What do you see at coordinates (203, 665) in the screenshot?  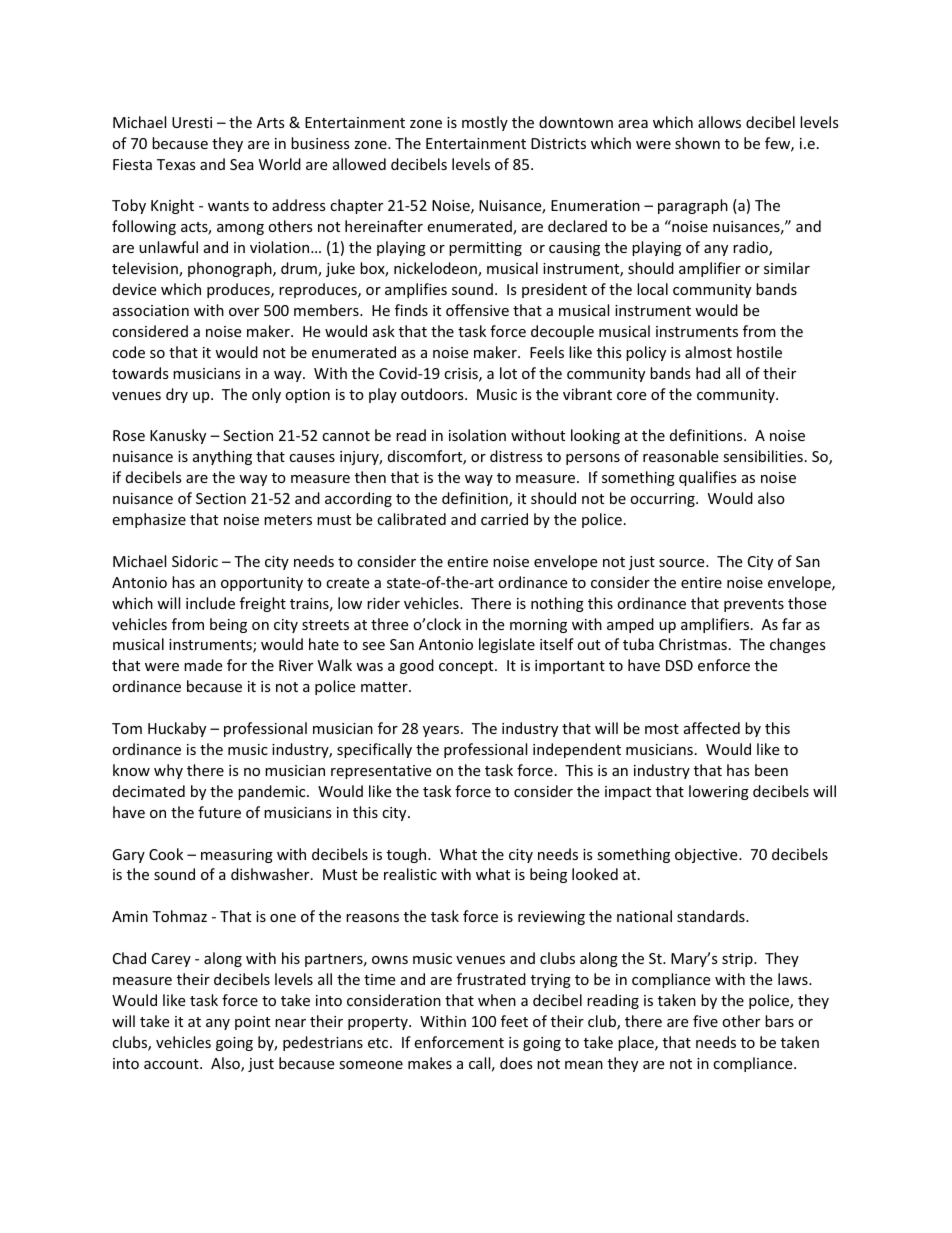 I see `made` at bounding box center [203, 665].
